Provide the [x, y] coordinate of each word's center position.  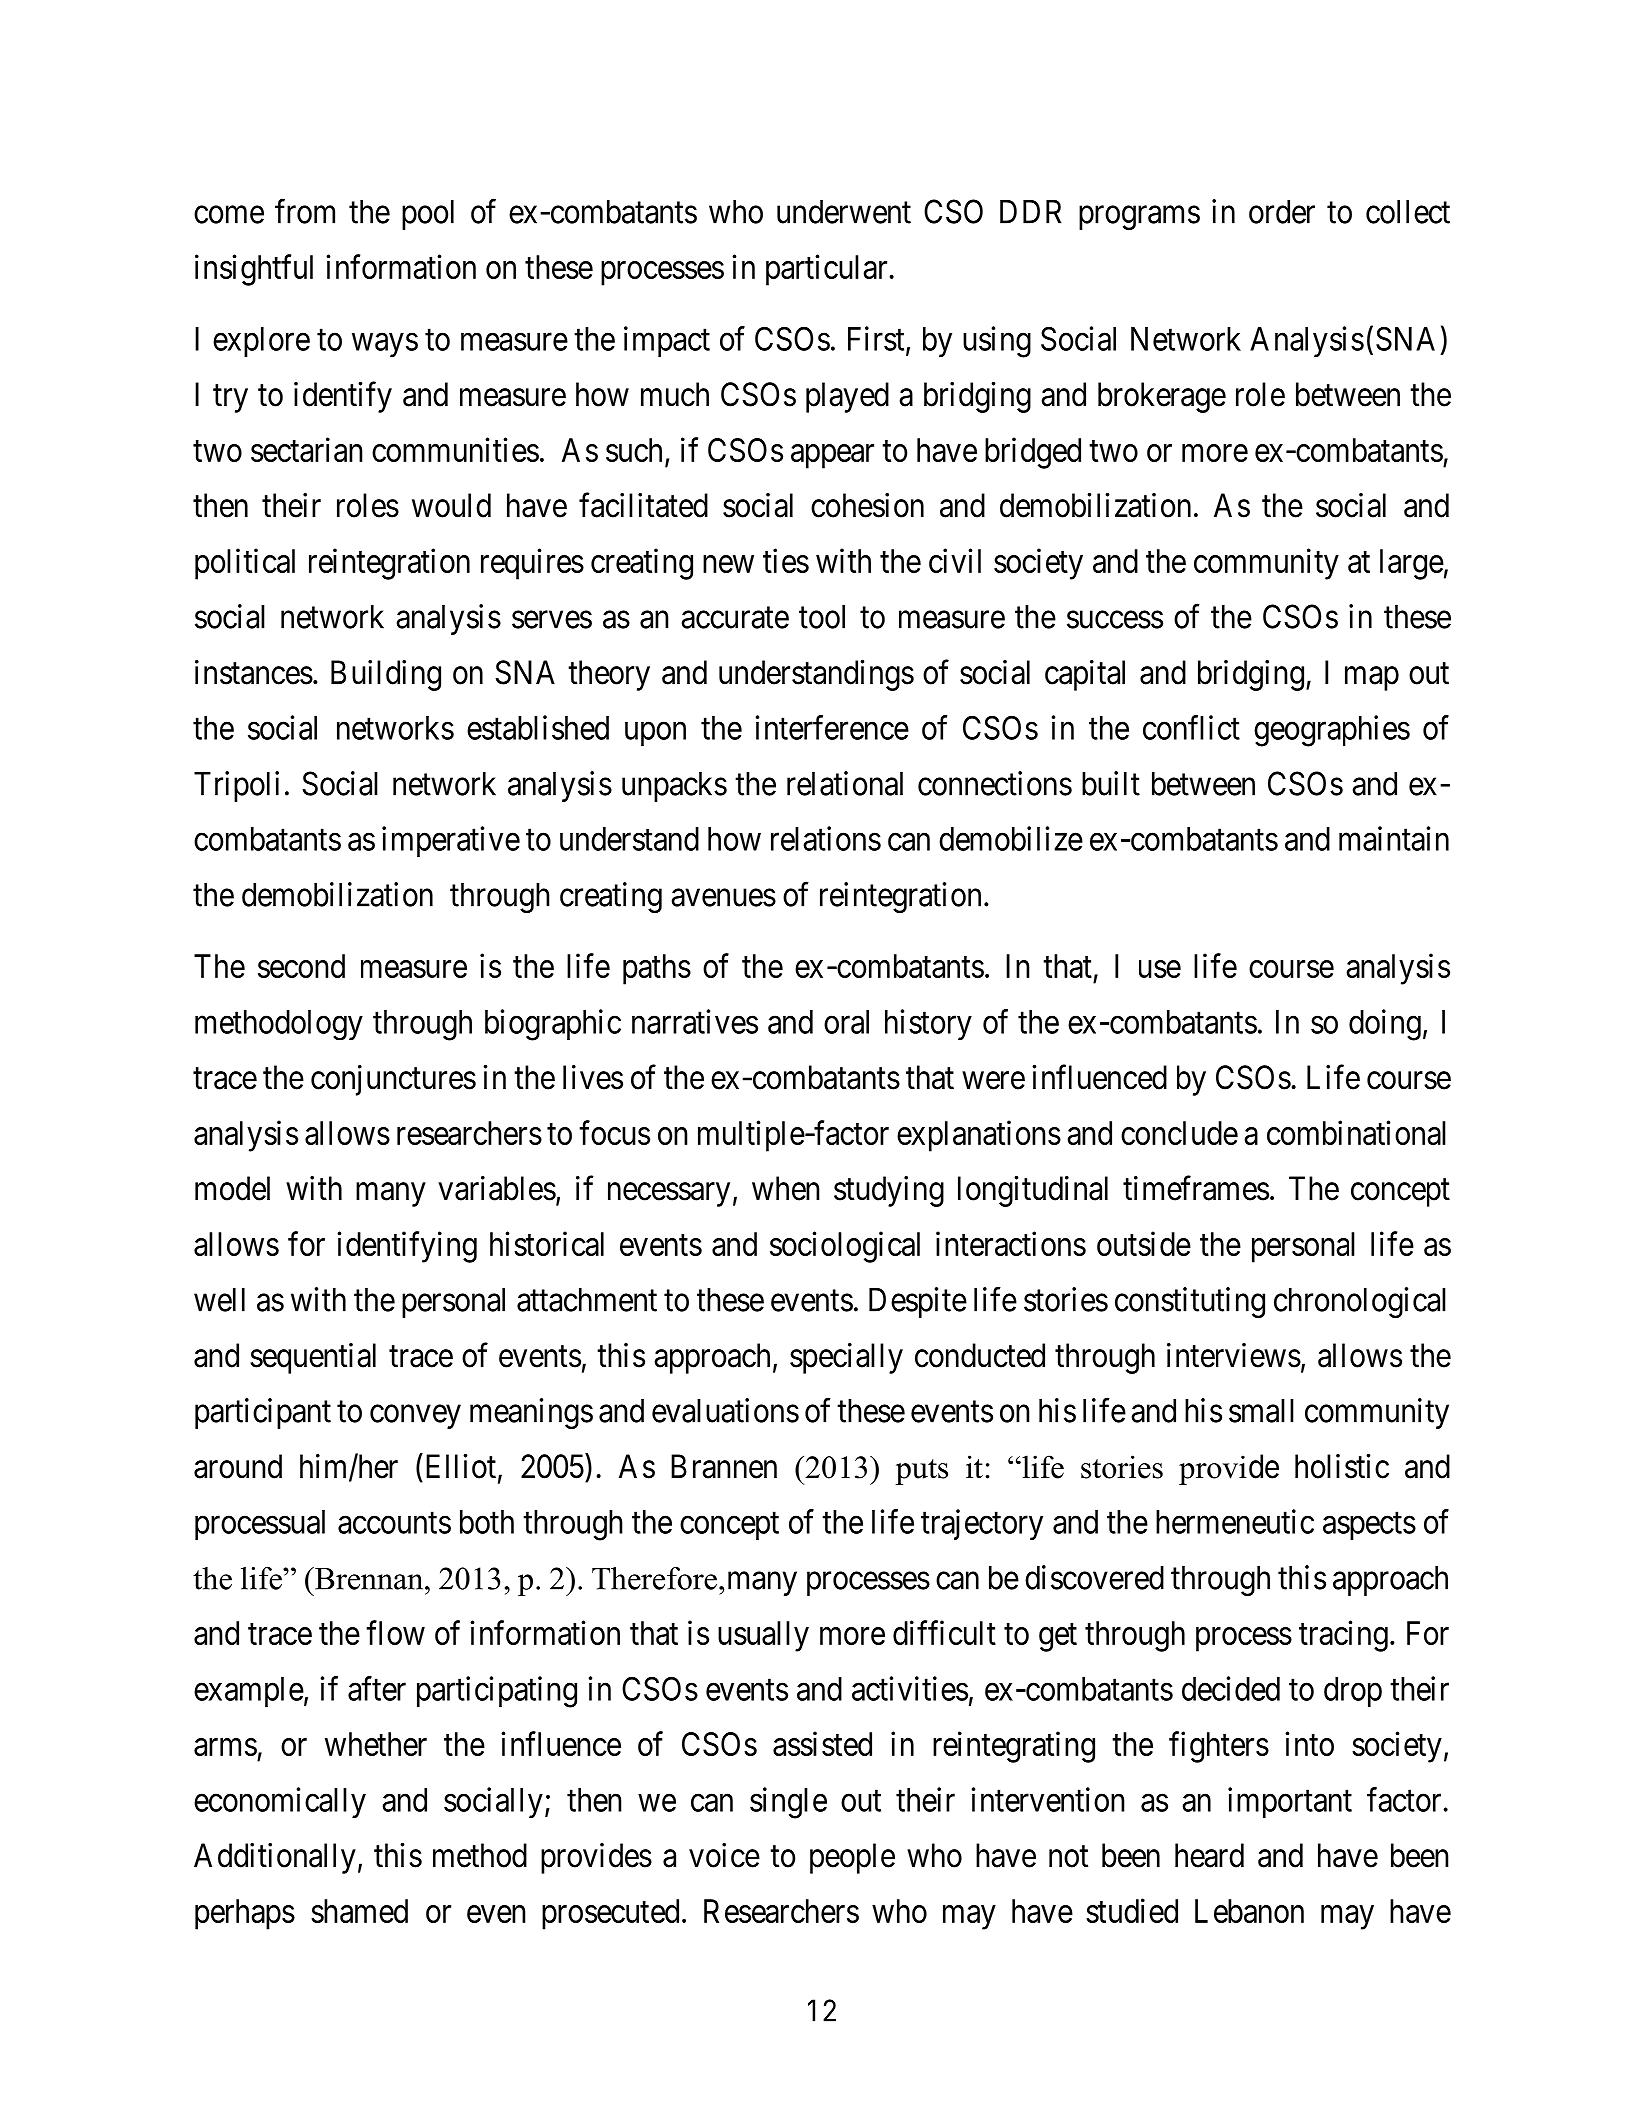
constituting [1190, 1302]
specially [846, 1358]
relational [845, 783]
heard [1209, 1855]
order [1282, 212]
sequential [313, 1358]
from [305, 211]
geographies [1332, 731]
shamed [359, 1911]
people [852, 1858]
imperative [451, 841]
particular [828, 270]
